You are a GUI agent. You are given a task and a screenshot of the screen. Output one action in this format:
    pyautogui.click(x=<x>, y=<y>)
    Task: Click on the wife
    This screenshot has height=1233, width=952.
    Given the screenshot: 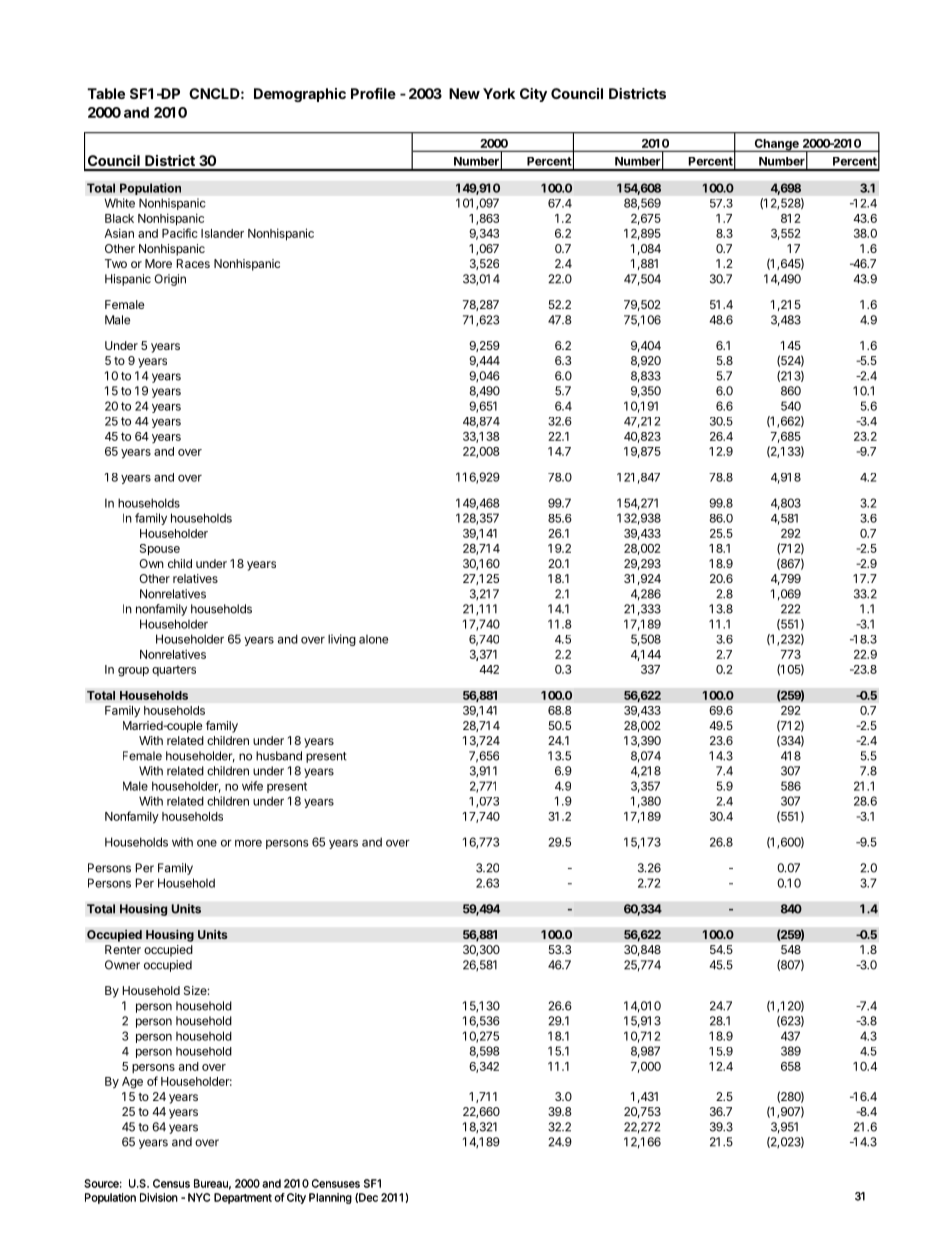 What is the action you would take?
    pyautogui.click(x=252, y=786)
